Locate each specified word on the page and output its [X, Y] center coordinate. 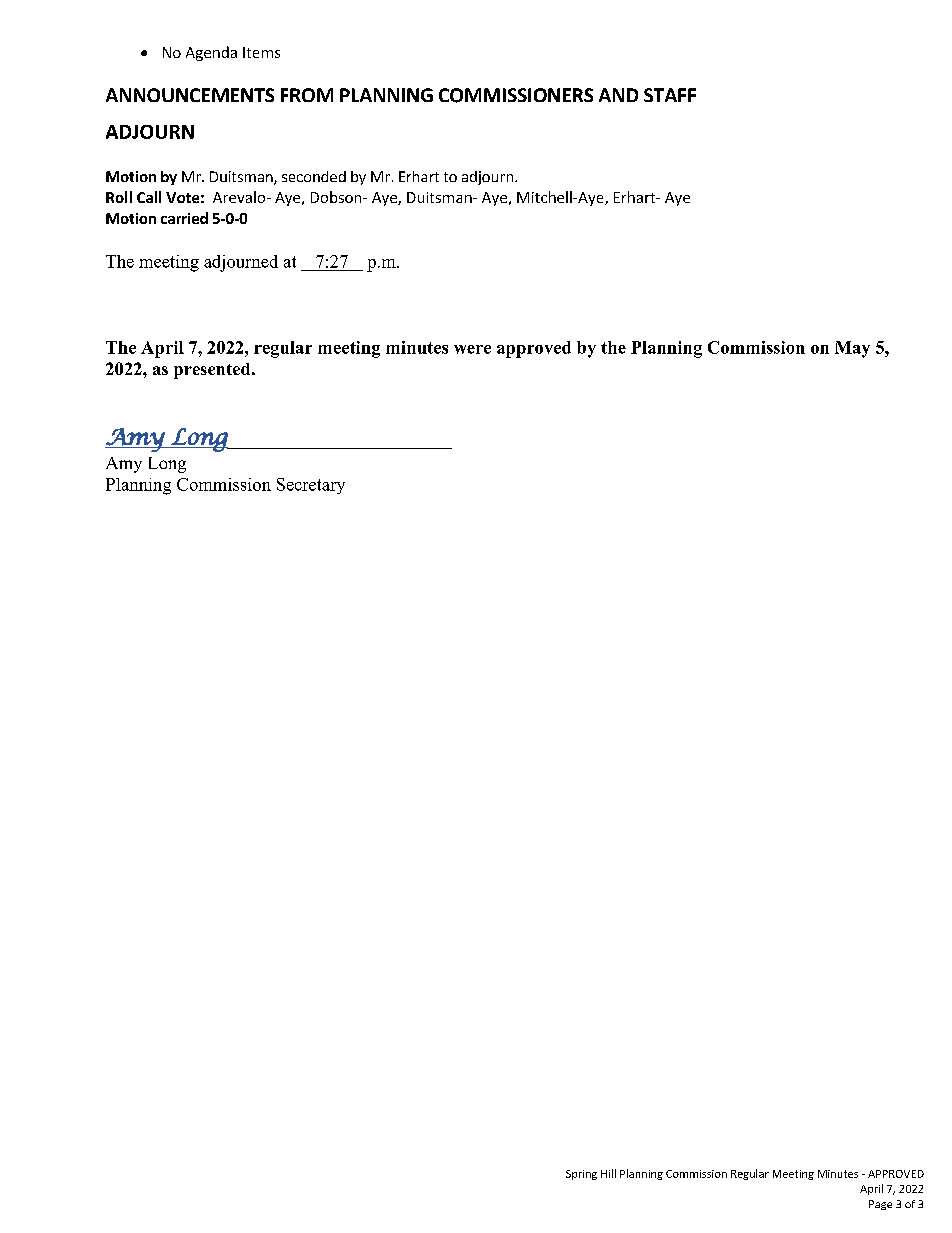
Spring [581, 1175]
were [472, 349]
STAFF [670, 95]
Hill [608, 1173]
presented [213, 371]
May [852, 349]
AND [618, 95]
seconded [314, 176]
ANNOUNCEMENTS [190, 95]
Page [880, 1205]
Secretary [311, 486]
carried [184, 218]
